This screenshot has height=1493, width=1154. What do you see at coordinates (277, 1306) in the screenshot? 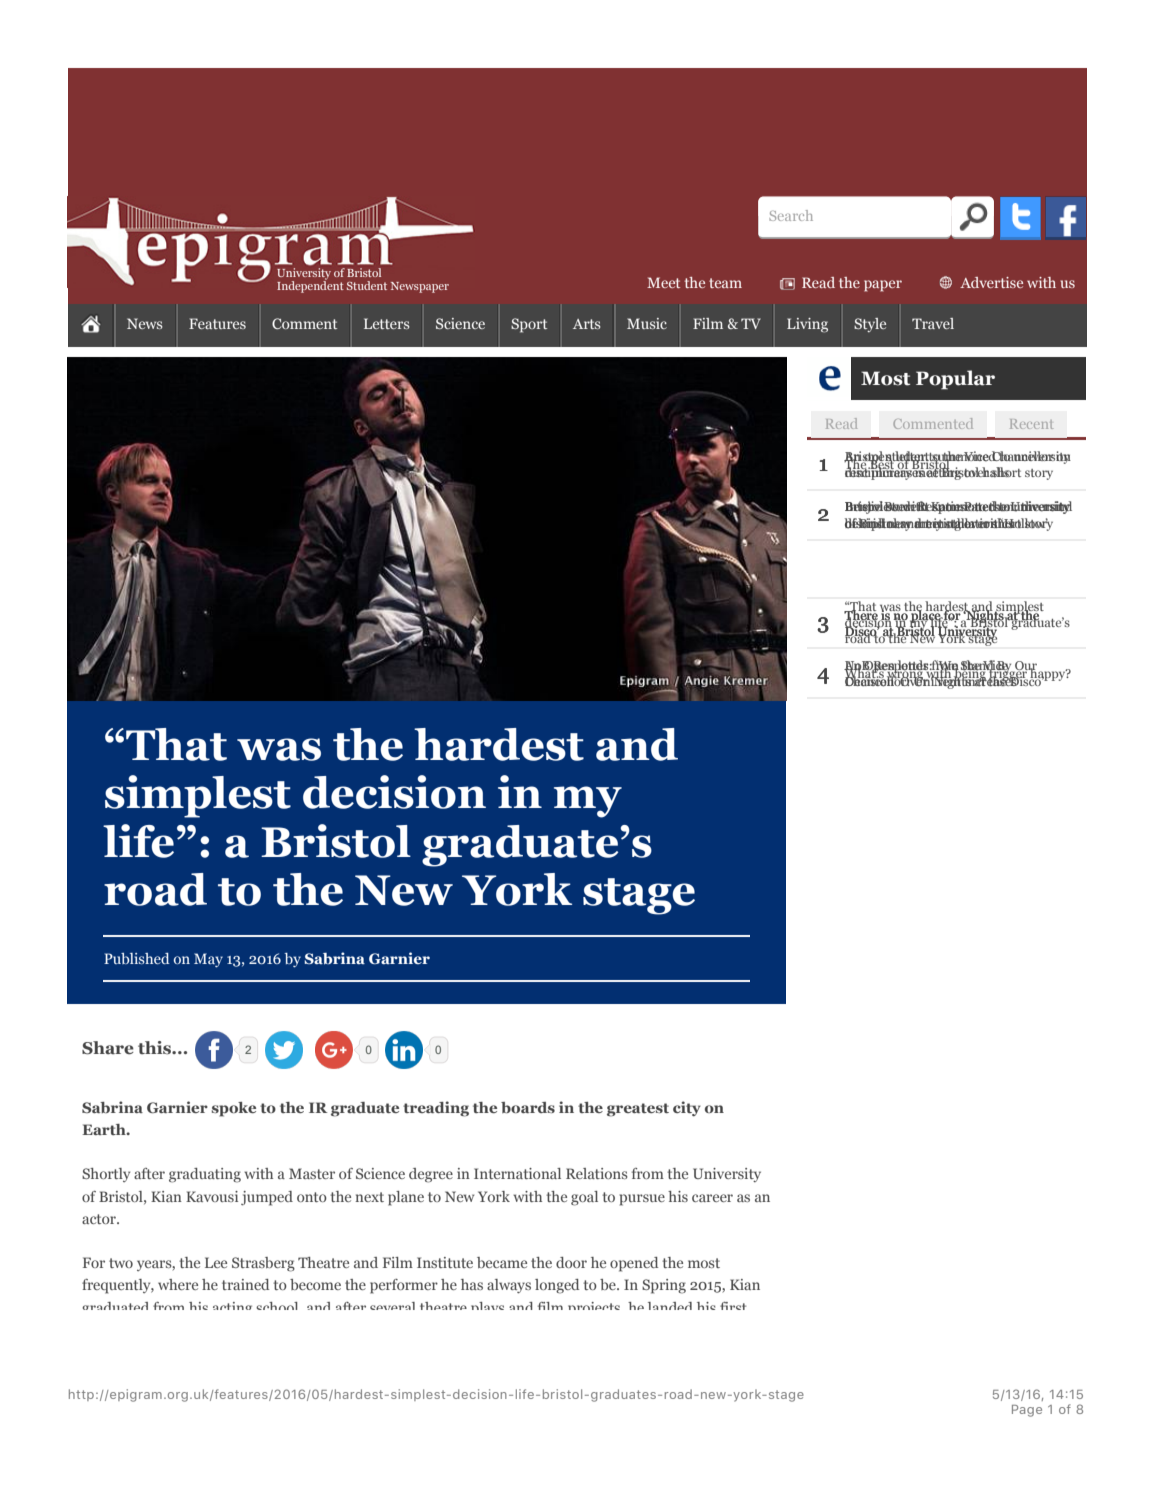
I see `school` at bounding box center [277, 1306].
